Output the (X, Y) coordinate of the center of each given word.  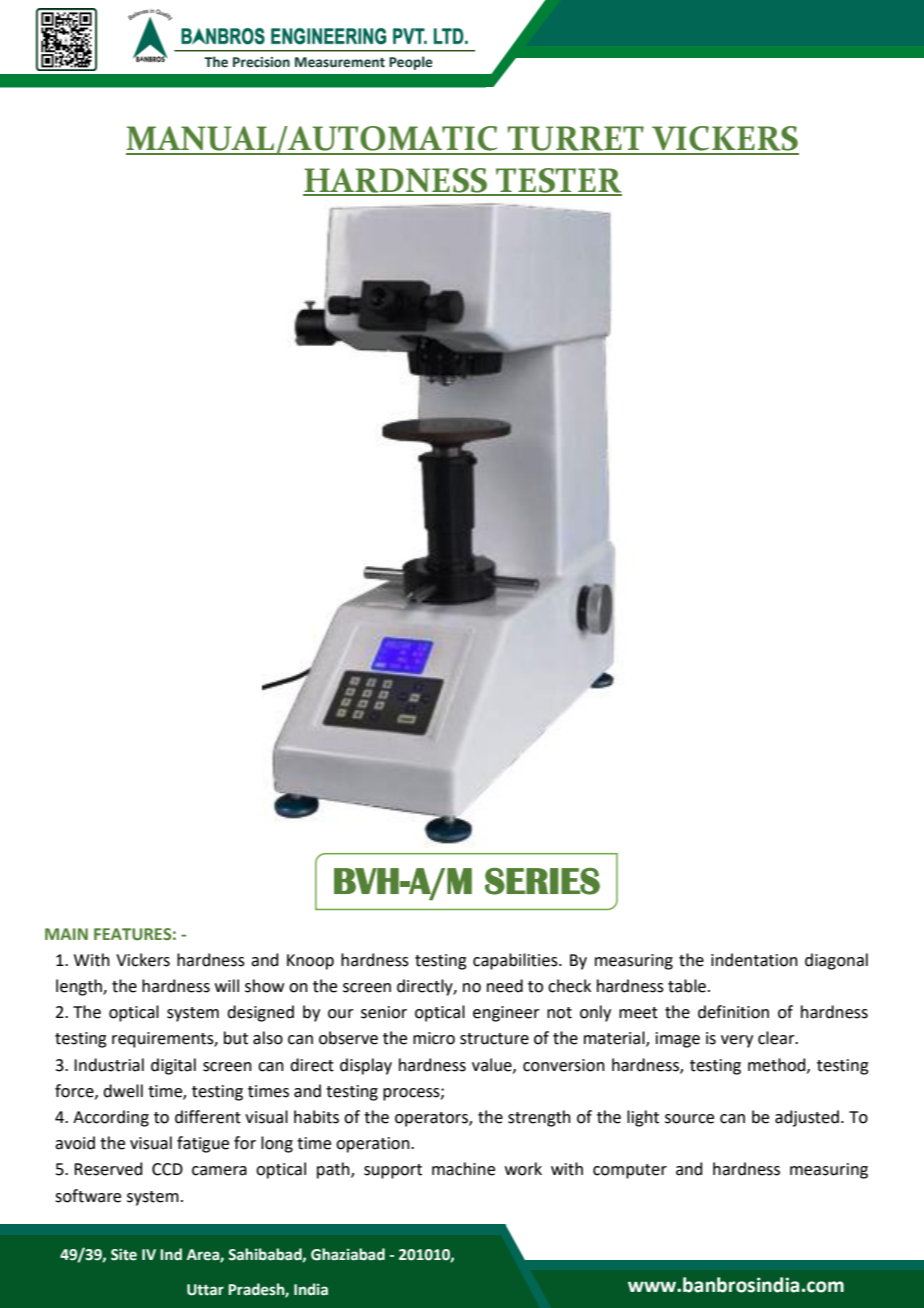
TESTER (558, 181)
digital (173, 1066)
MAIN (66, 934)
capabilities (516, 961)
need (505, 986)
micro (434, 1038)
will (227, 985)
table (687, 986)
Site (124, 1255)
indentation (754, 960)
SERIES (542, 881)
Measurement (340, 62)
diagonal (836, 961)
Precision (261, 62)
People (411, 63)
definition (733, 1012)
